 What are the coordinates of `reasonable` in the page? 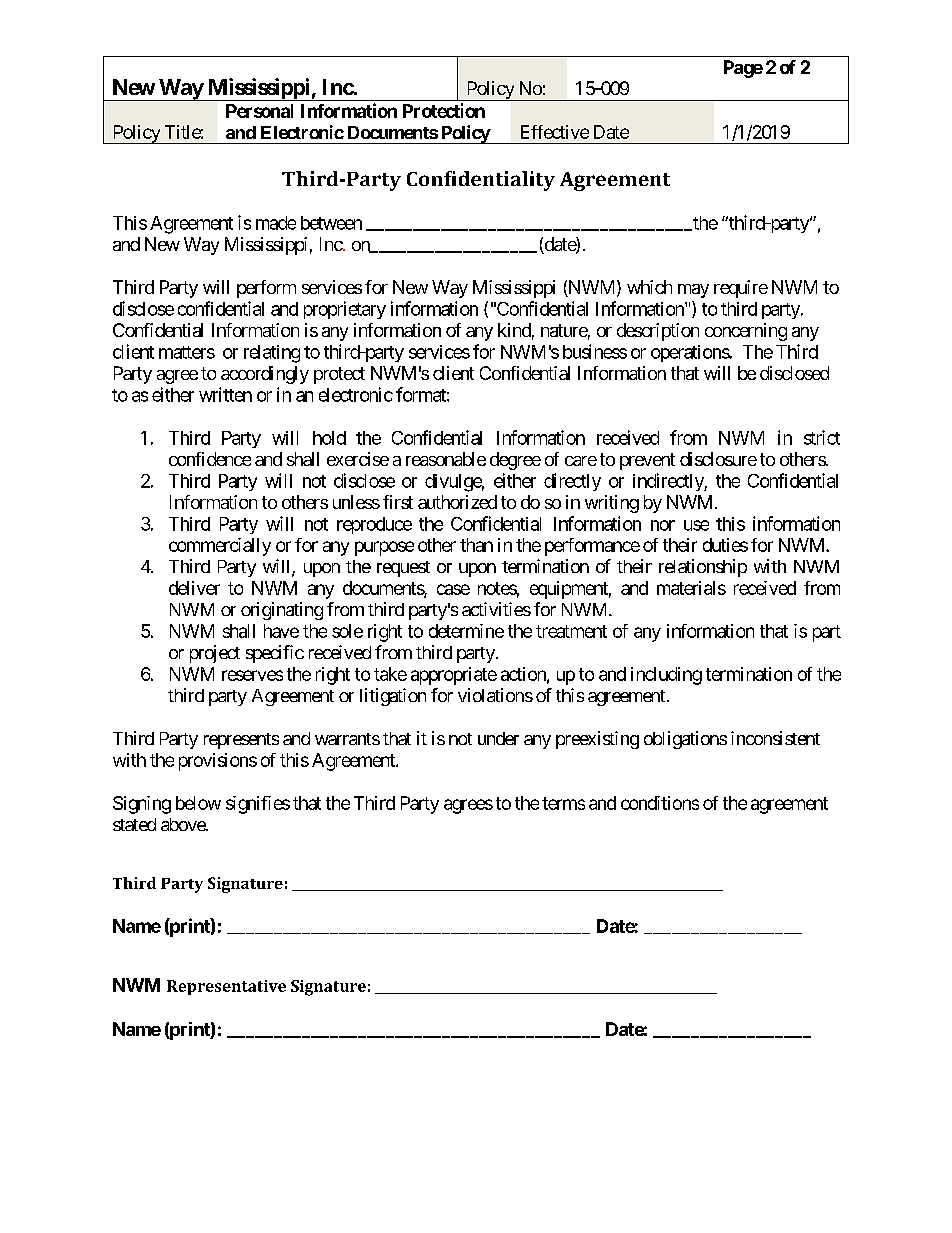 It's located at (446, 459).
